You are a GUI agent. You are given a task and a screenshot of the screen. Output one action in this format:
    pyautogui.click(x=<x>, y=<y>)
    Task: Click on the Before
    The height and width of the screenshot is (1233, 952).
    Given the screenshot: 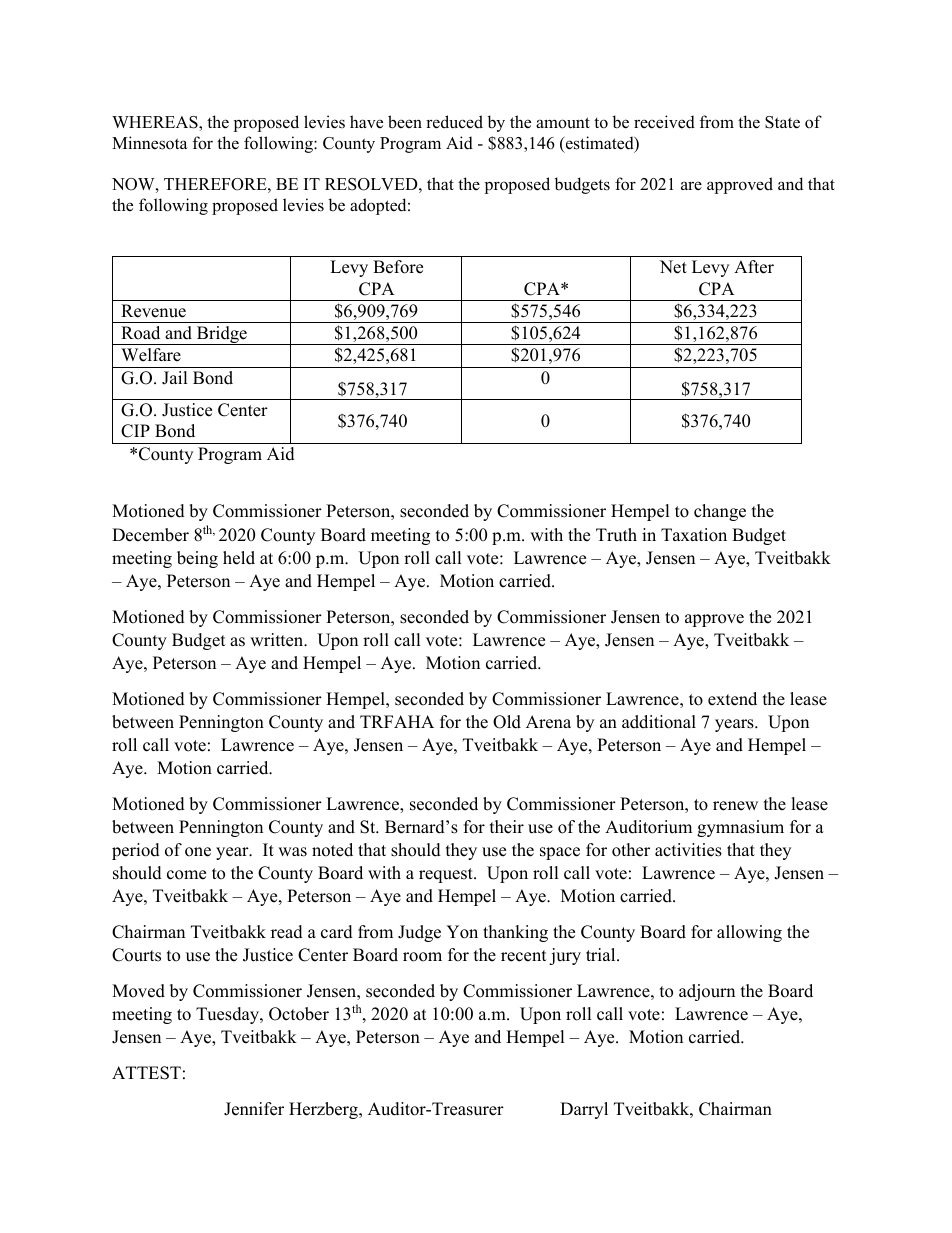 What is the action you would take?
    pyautogui.click(x=398, y=267)
